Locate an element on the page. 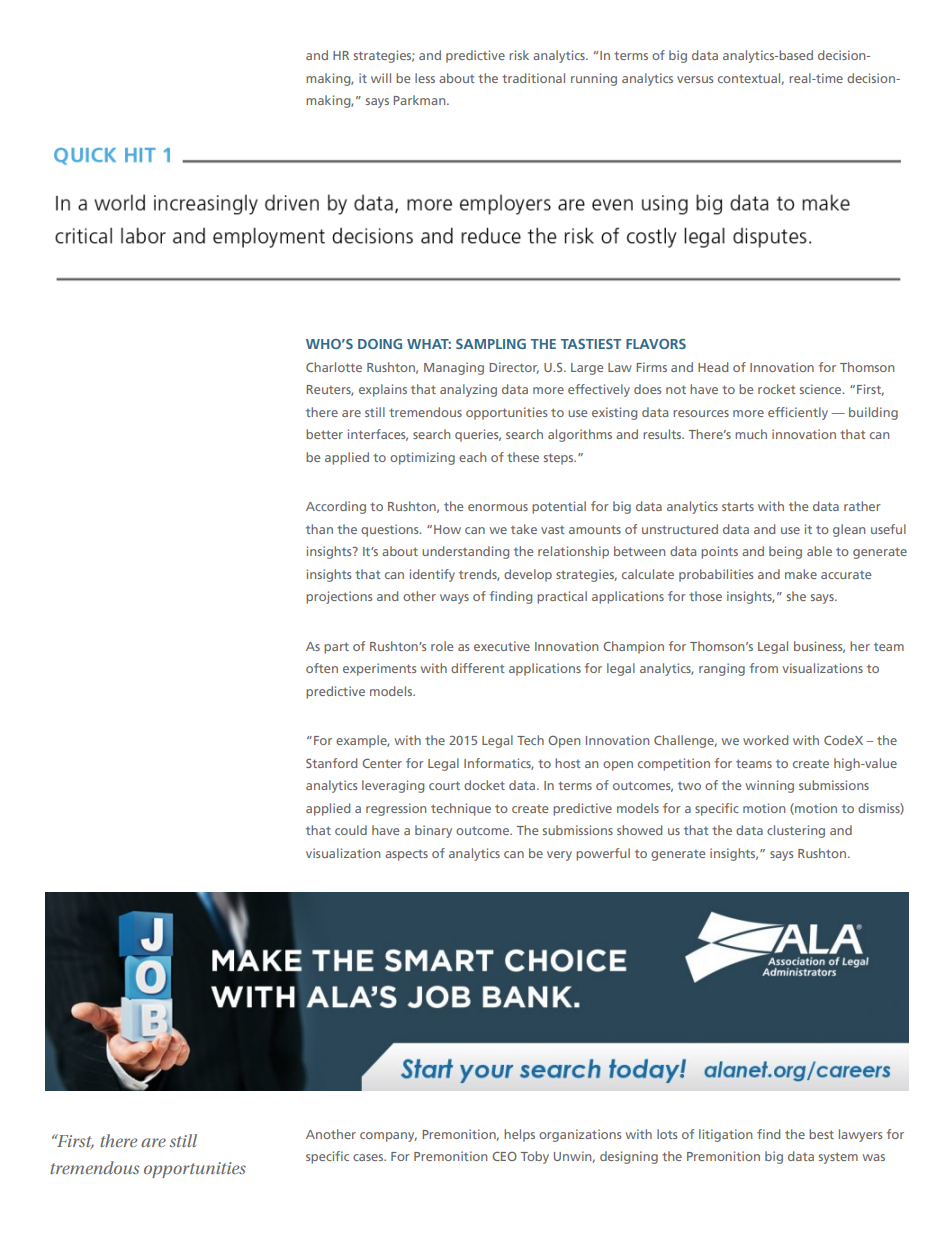 Image resolution: width=952 pixels, height=1233 pixels. running is located at coordinates (594, 79).
